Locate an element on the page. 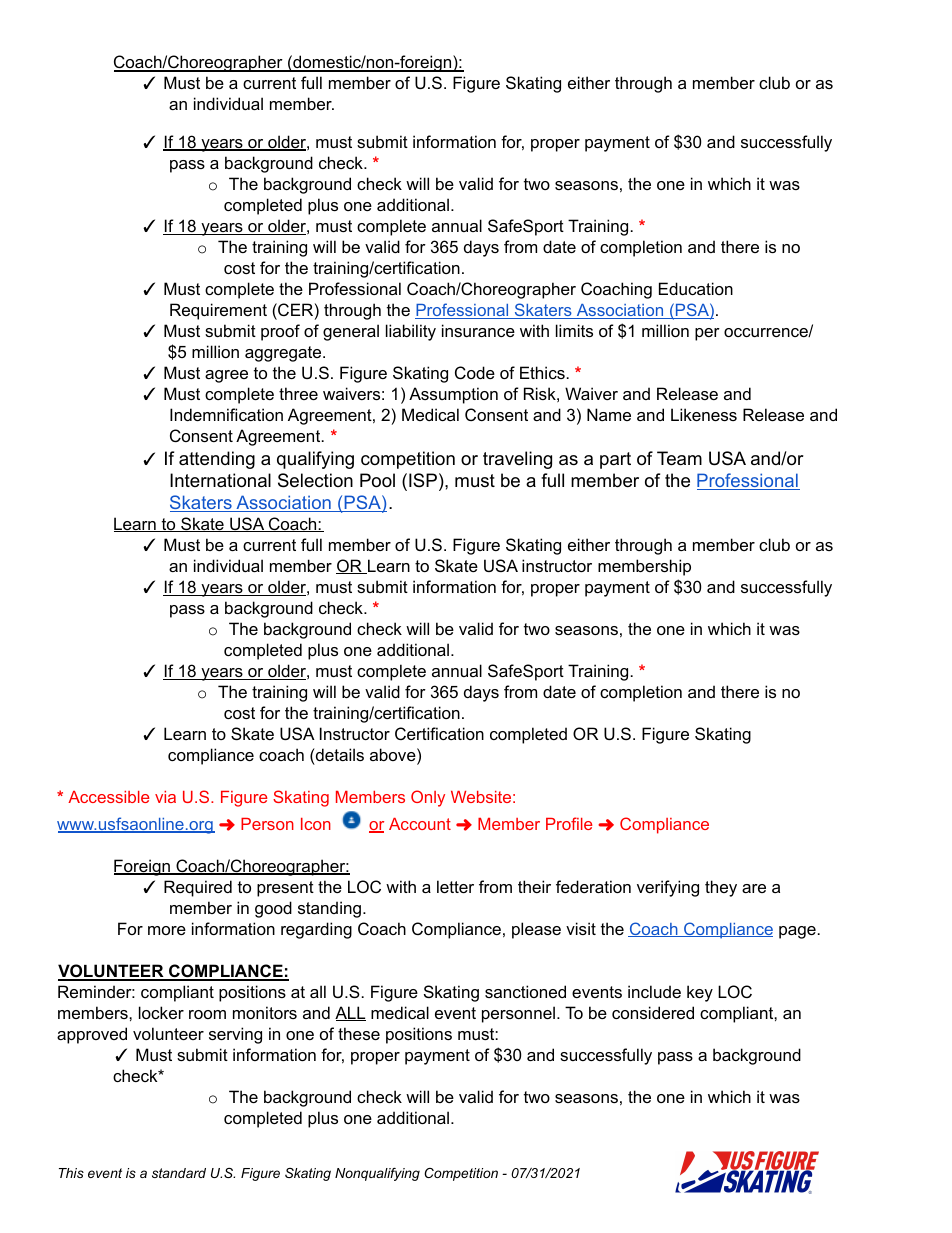  part is located at coordinates (615, 460).
